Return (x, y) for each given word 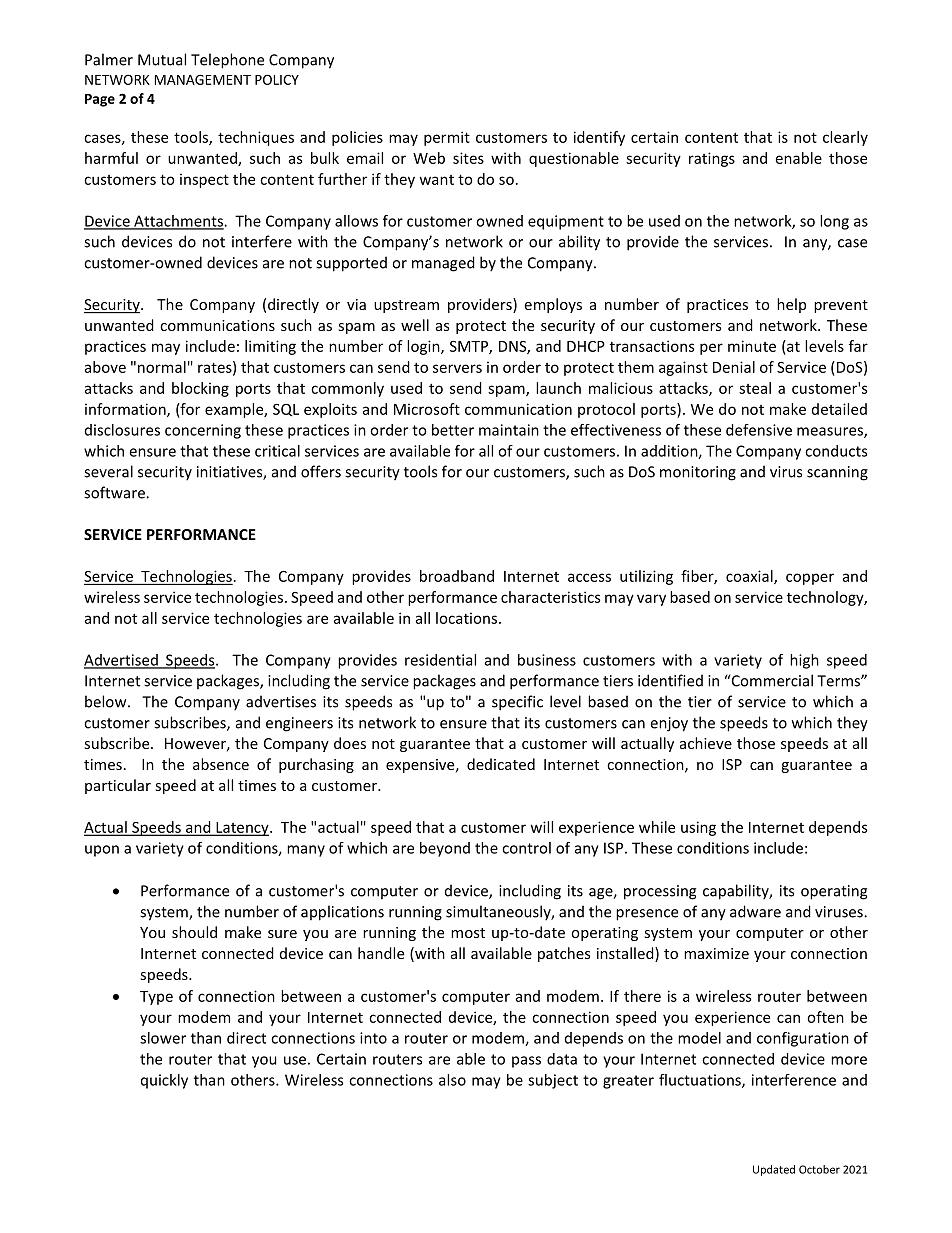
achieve (706, 743)
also (452, 1080)
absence (221, 764)
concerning (203, 431)
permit (447, 138)
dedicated (501, 764)
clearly (845, 138)
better (453, 430)
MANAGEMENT (203, 79)
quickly (164, 1081)
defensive (759, 430)
